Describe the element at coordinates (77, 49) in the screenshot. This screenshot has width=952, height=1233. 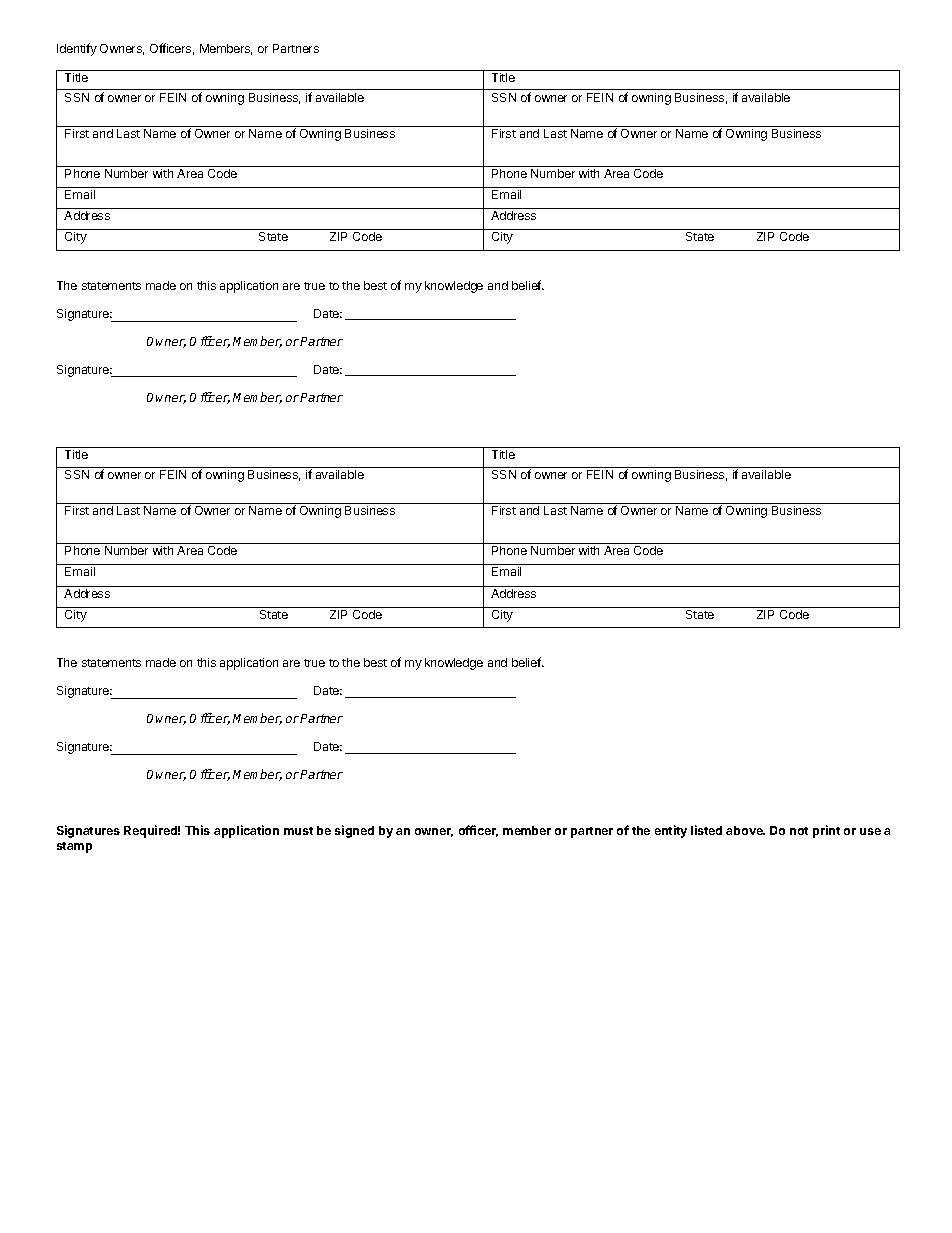
I see `Identify` at that location.
